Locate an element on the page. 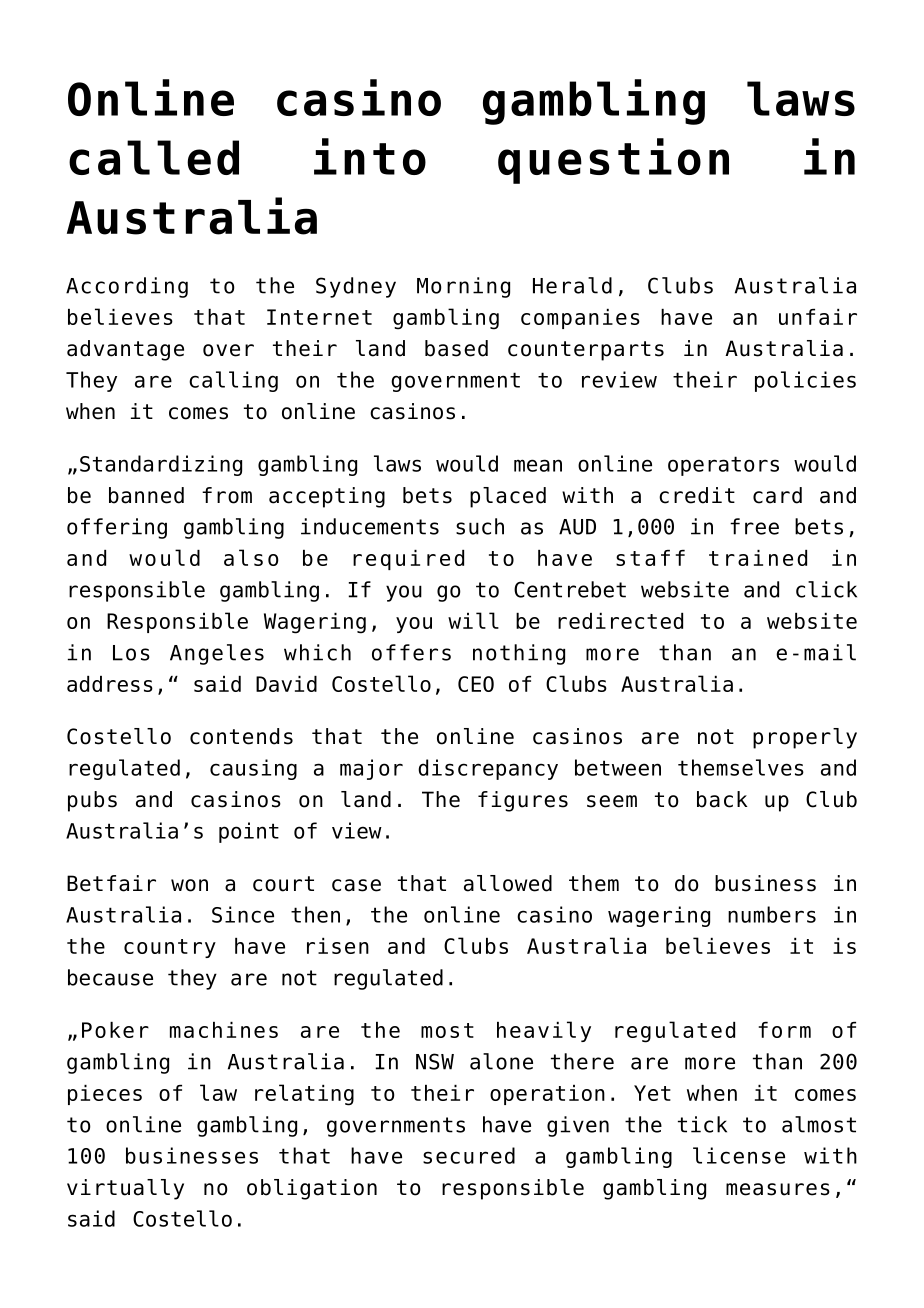  banned is located at coordinates (146, 495).
